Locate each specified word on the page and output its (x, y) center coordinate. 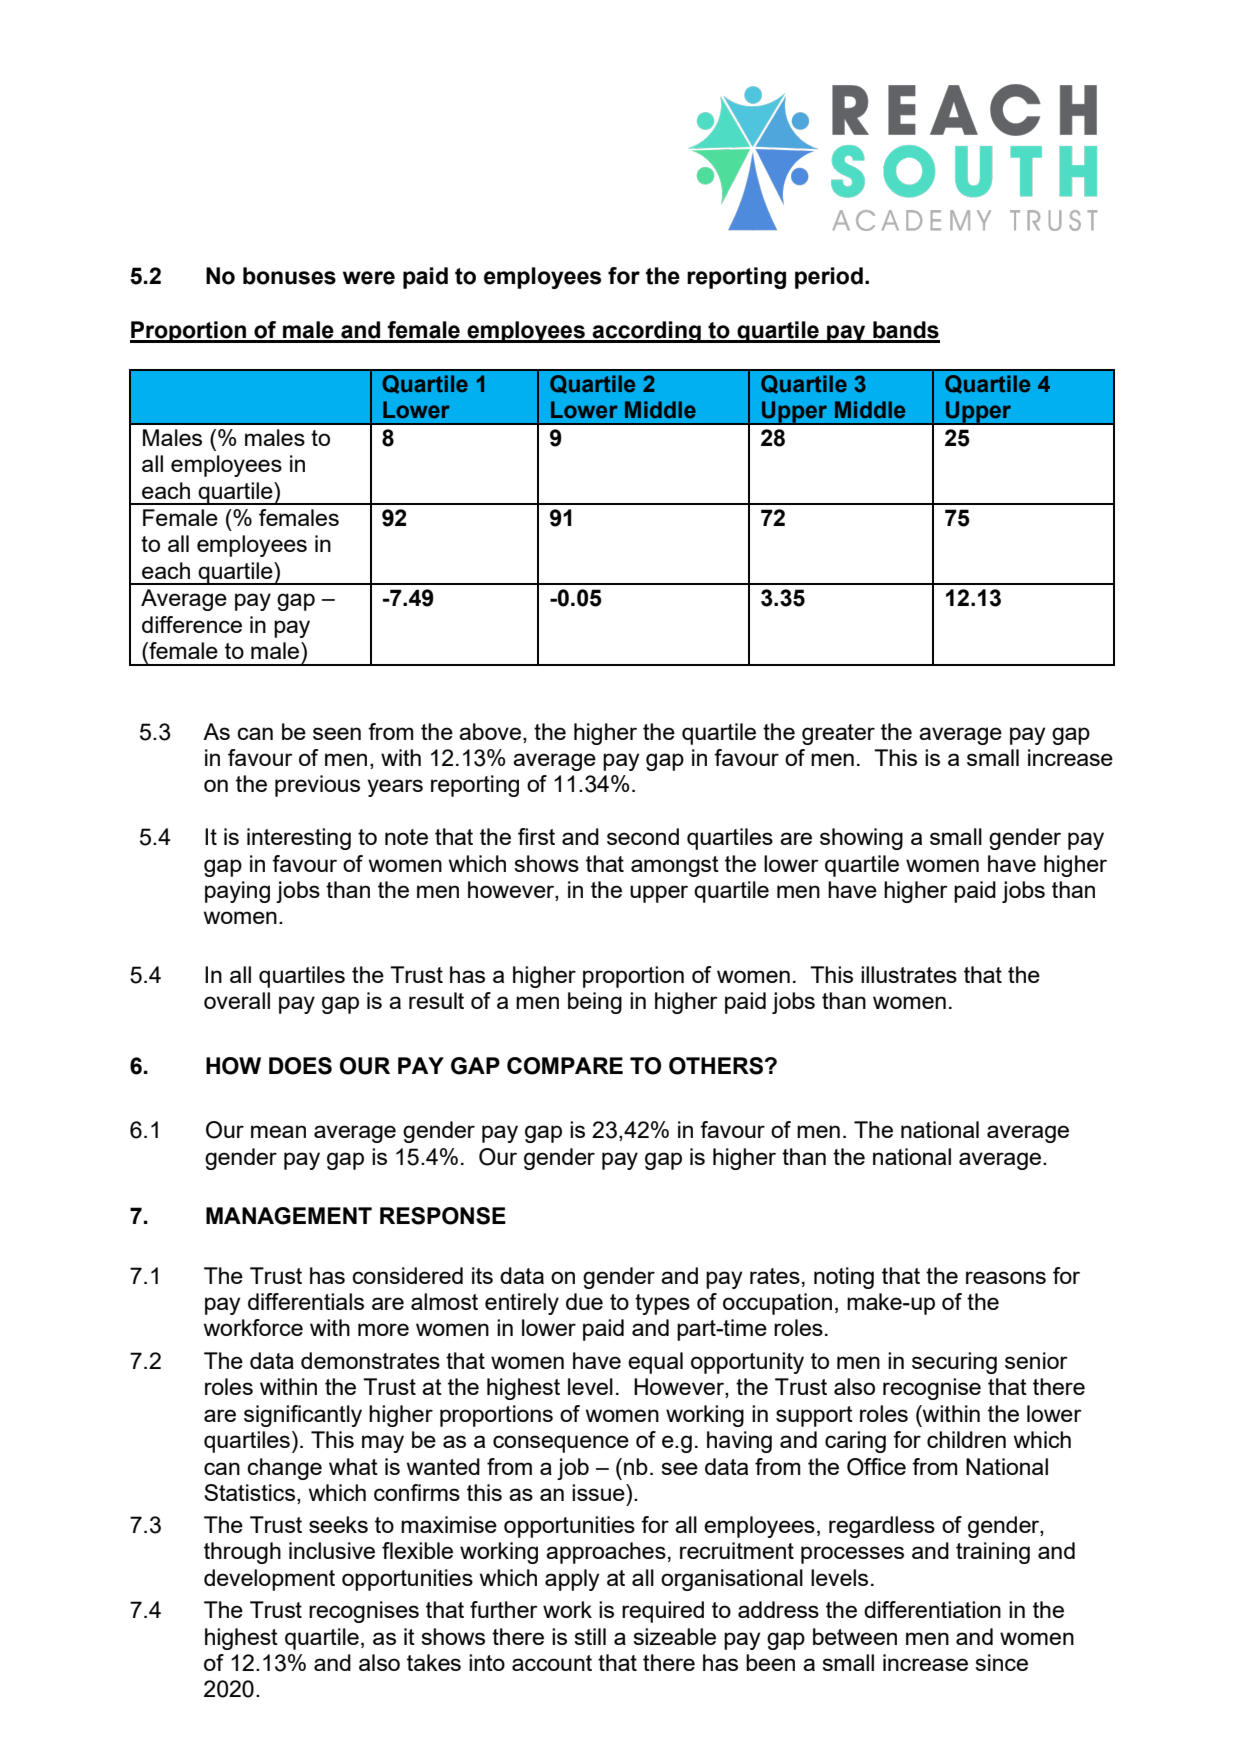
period (829, 278)
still (590, 1636)
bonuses (289, 276)
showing (861, 839)
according (647, 332)
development (269, 1580)
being (595, 1003)
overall (237, 1000)
